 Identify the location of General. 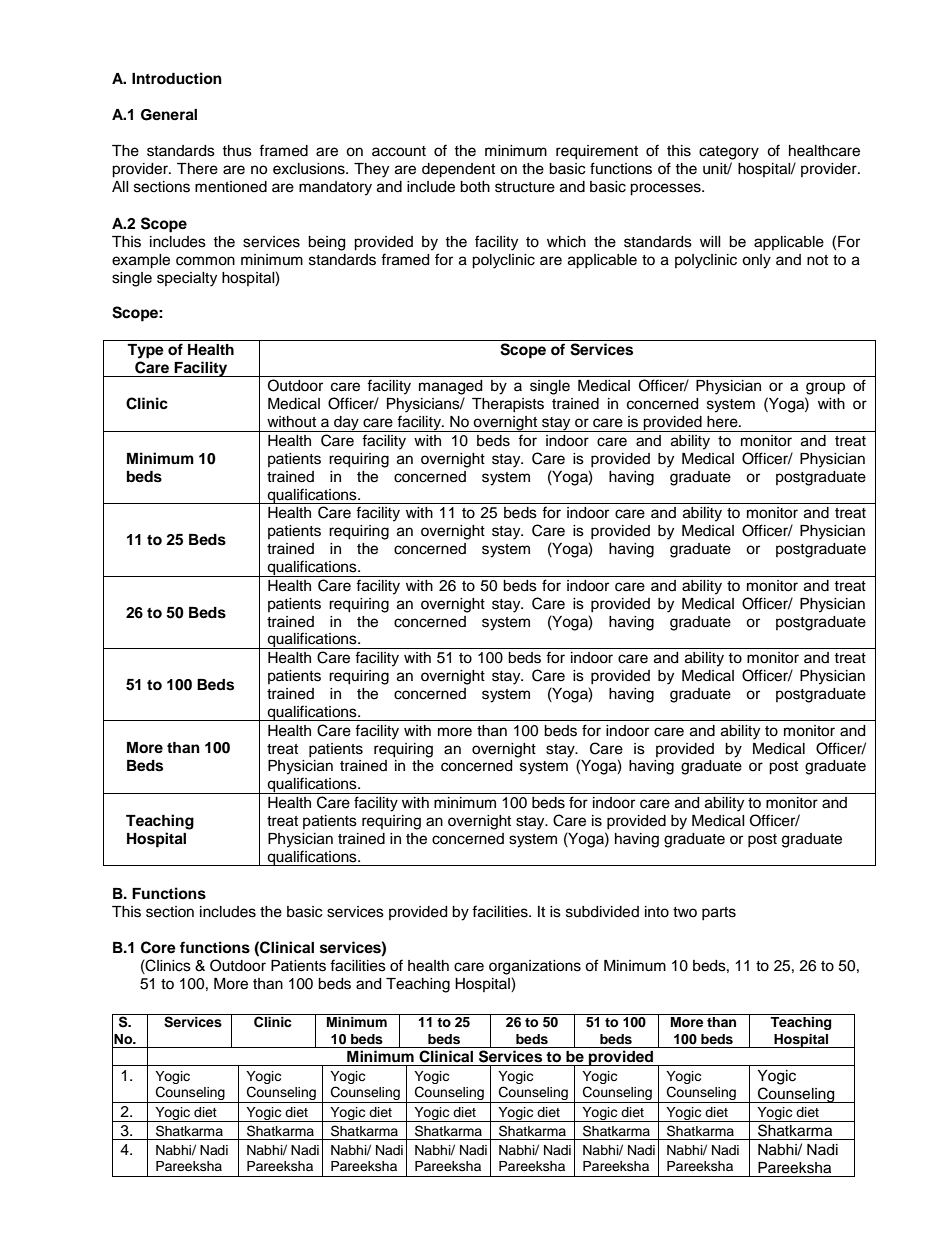
(169, 115).
